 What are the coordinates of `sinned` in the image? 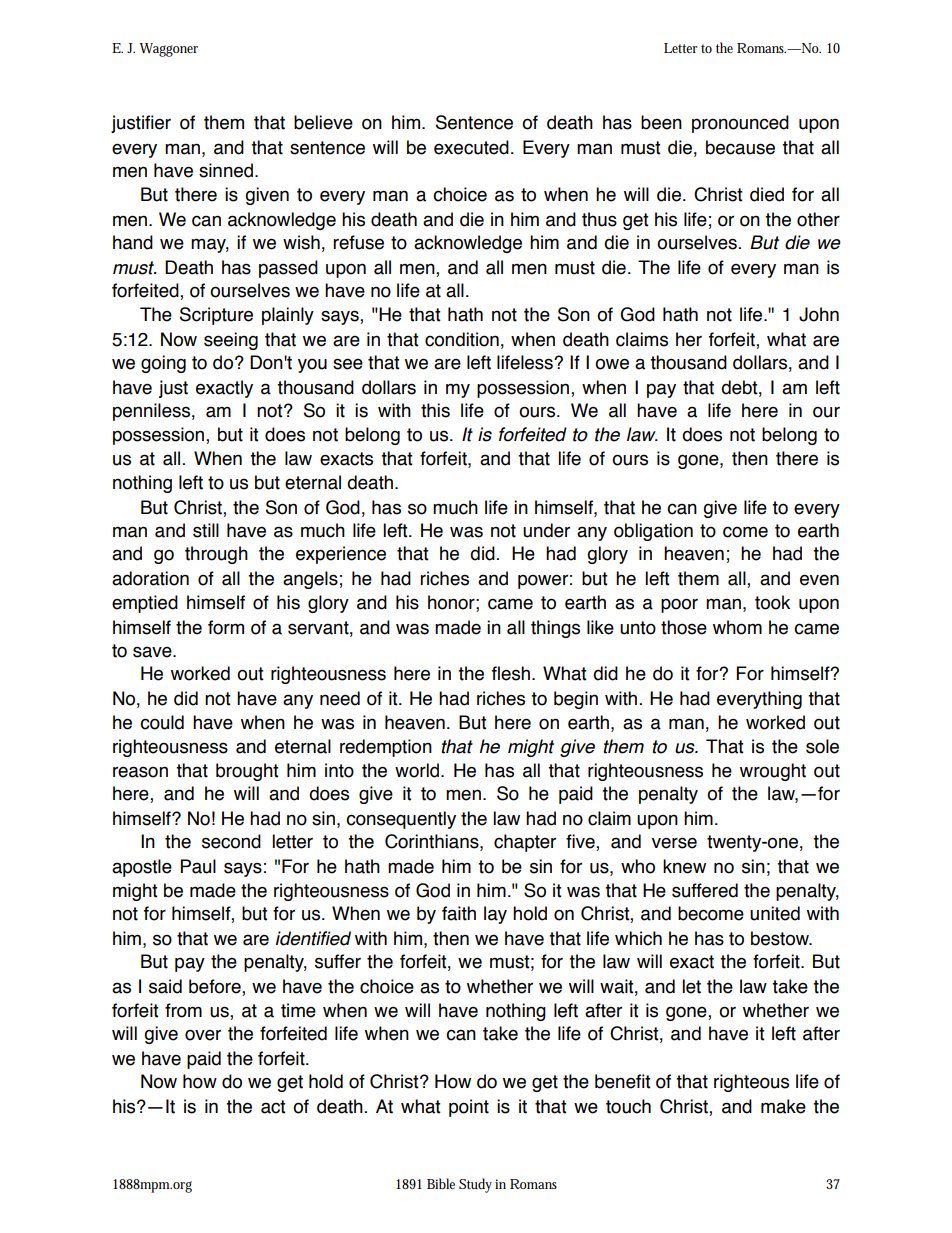 It's located at (226, 170).
